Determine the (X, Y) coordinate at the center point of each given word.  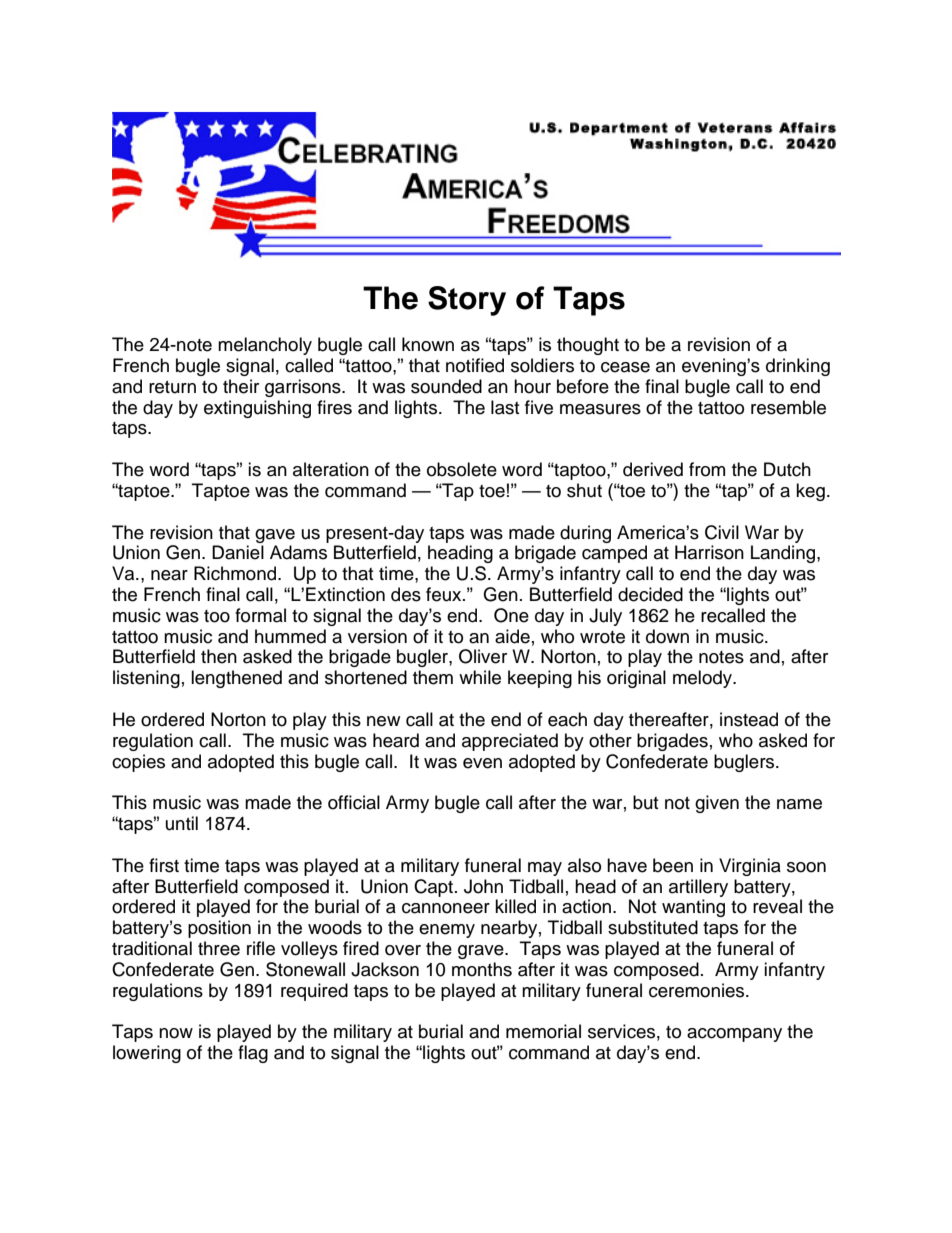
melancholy (265, 346)
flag (253, 1054)
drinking (798, 367)
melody (703, 679)
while (480, 677)
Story (467, 301)
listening (146, 679)
